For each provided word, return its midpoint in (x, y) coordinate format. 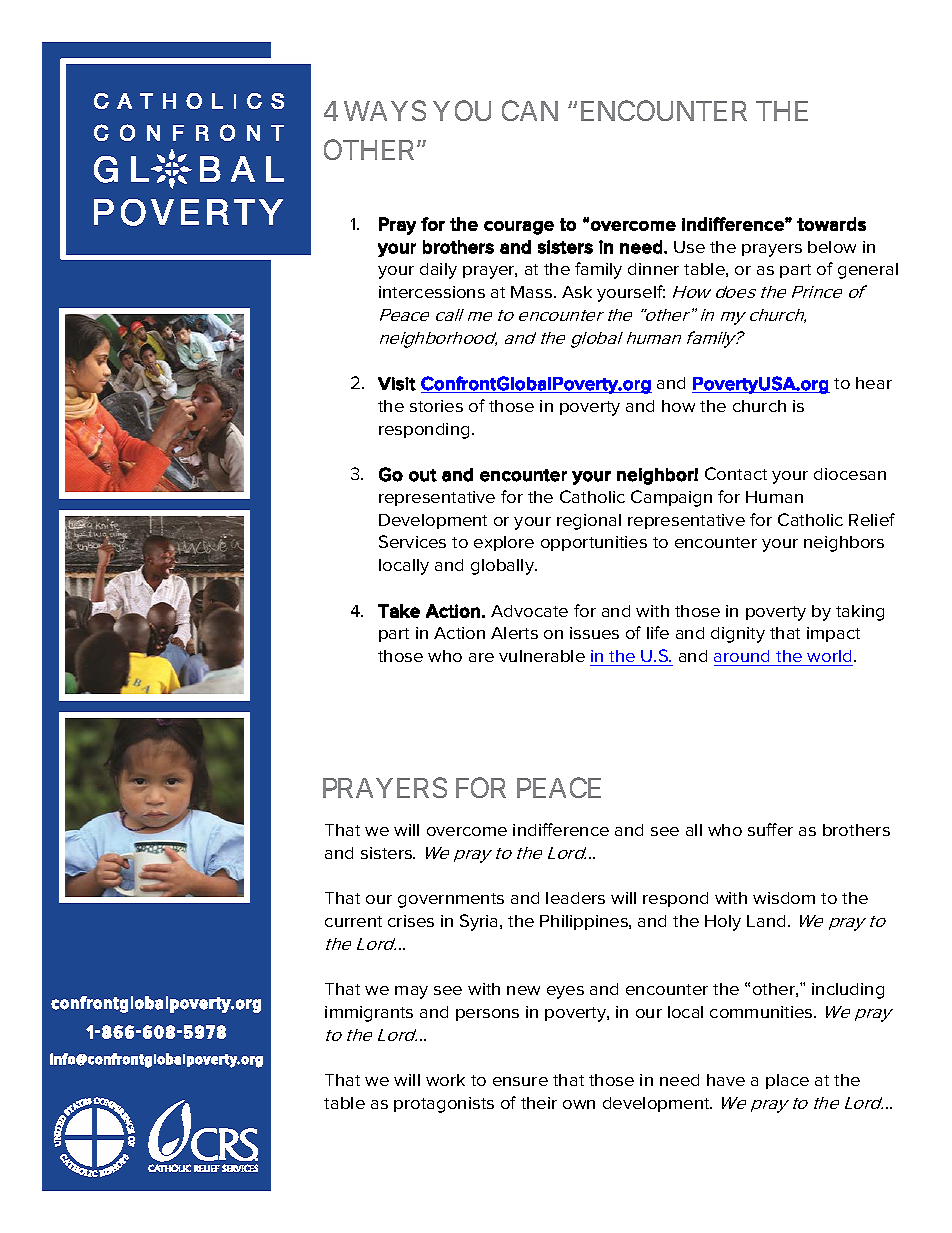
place (787, 1081)
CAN (530, 110)
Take (399, 611)
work (445, 1080)
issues (594, 633)
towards (831, 224)
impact (833, 634)
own (579, 1104)
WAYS (385, 110)
